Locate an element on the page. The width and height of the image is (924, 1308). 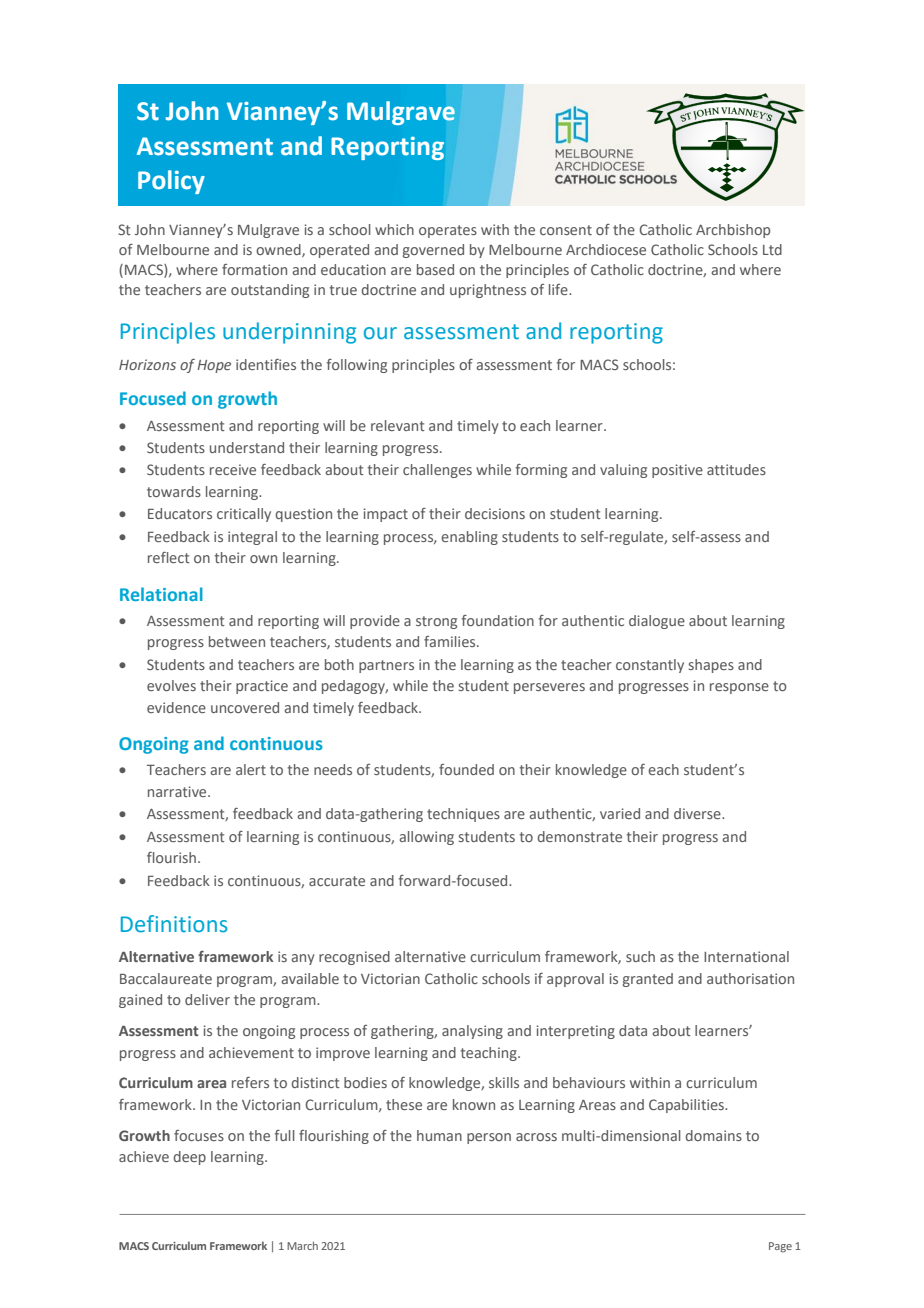
operates is located at coordinates (448, 231).
